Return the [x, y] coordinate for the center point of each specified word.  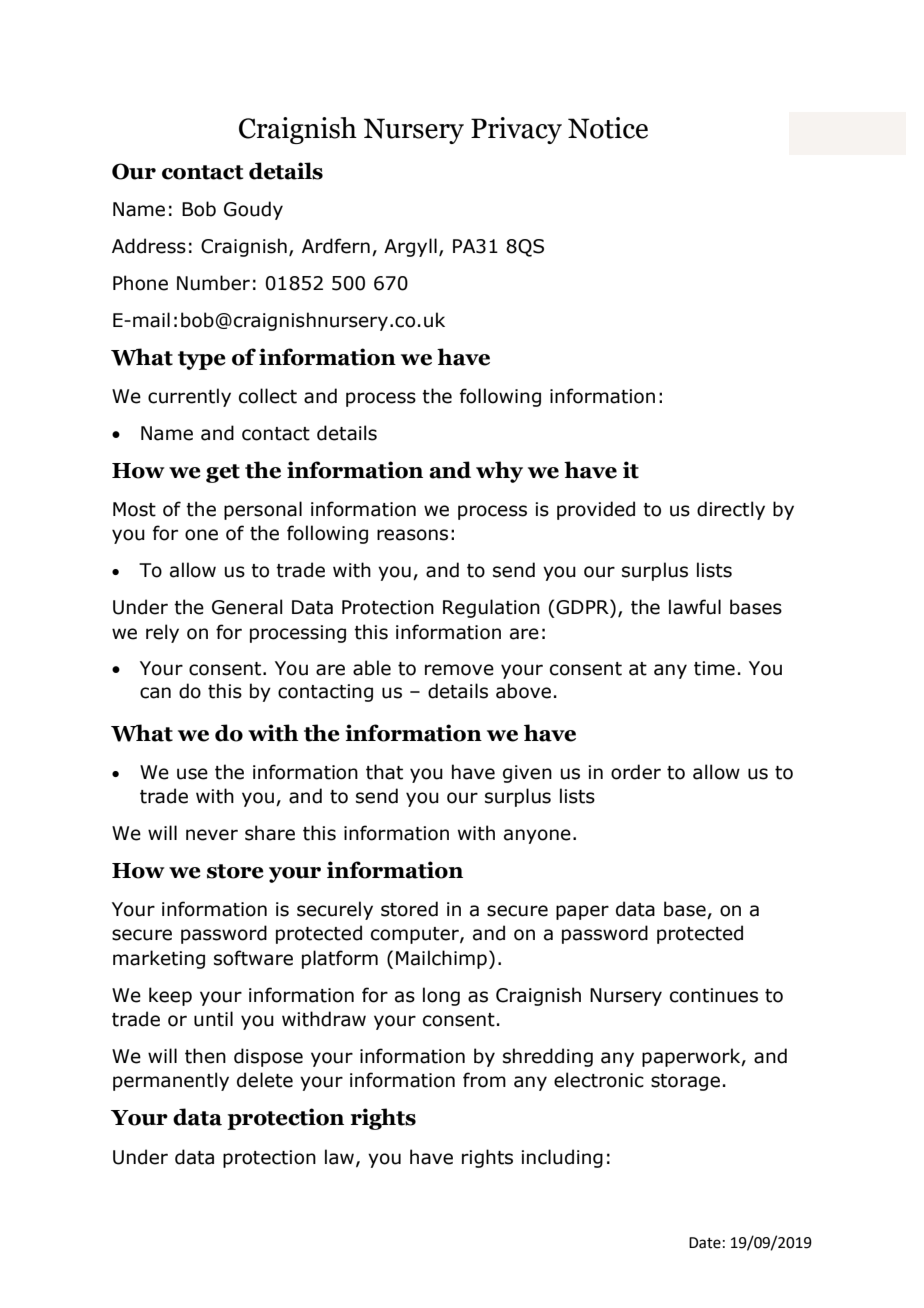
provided [596, 510]
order [636, 772]
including [562, 1158]
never [212, 835]
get [223, 473]
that [384, 772]
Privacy [516, 130]
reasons [412, 535]
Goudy [253, 210]
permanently [171, 1081]
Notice [608, 128]
